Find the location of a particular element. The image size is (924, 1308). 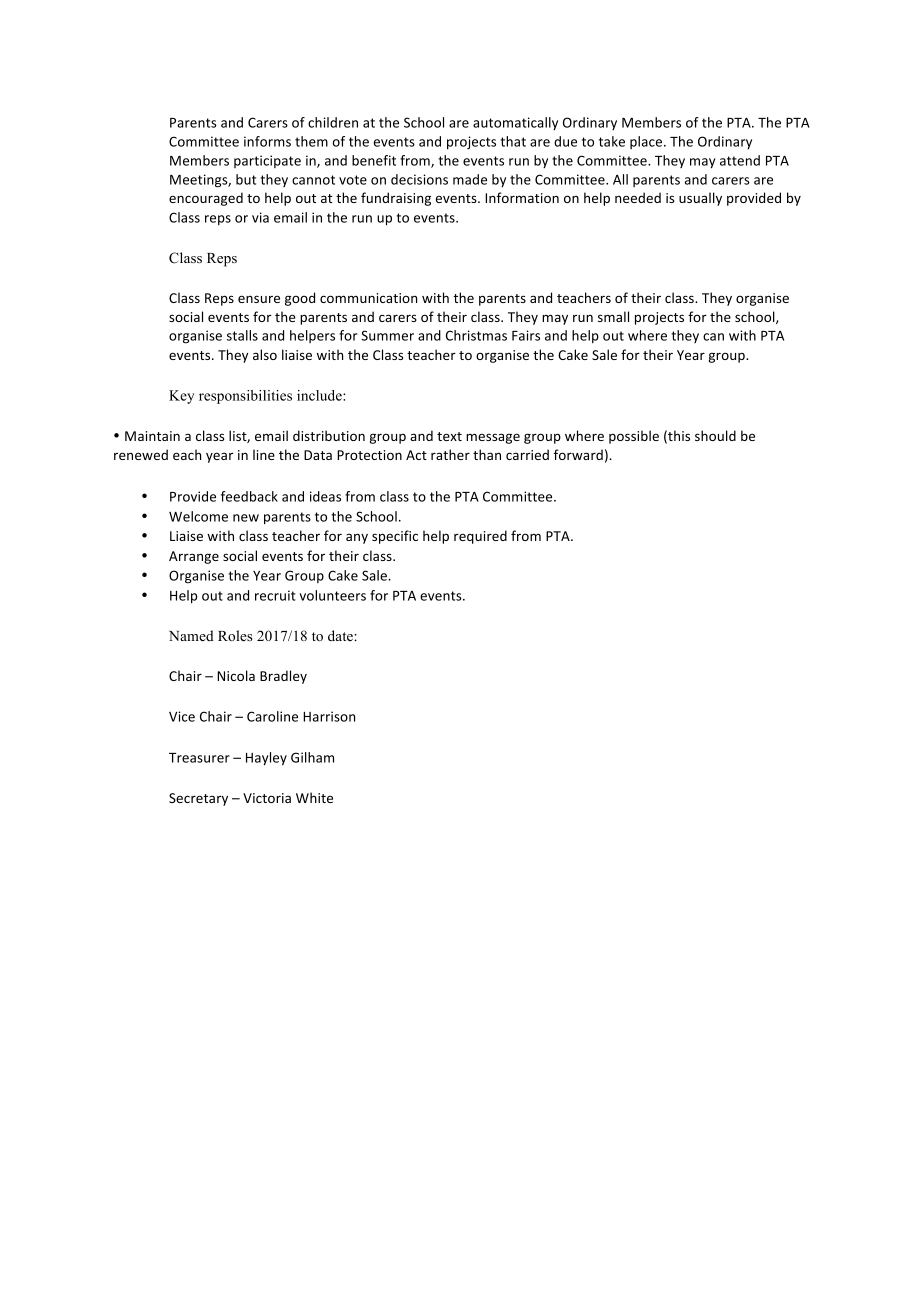

rather is located at coordinates (450, 454).
